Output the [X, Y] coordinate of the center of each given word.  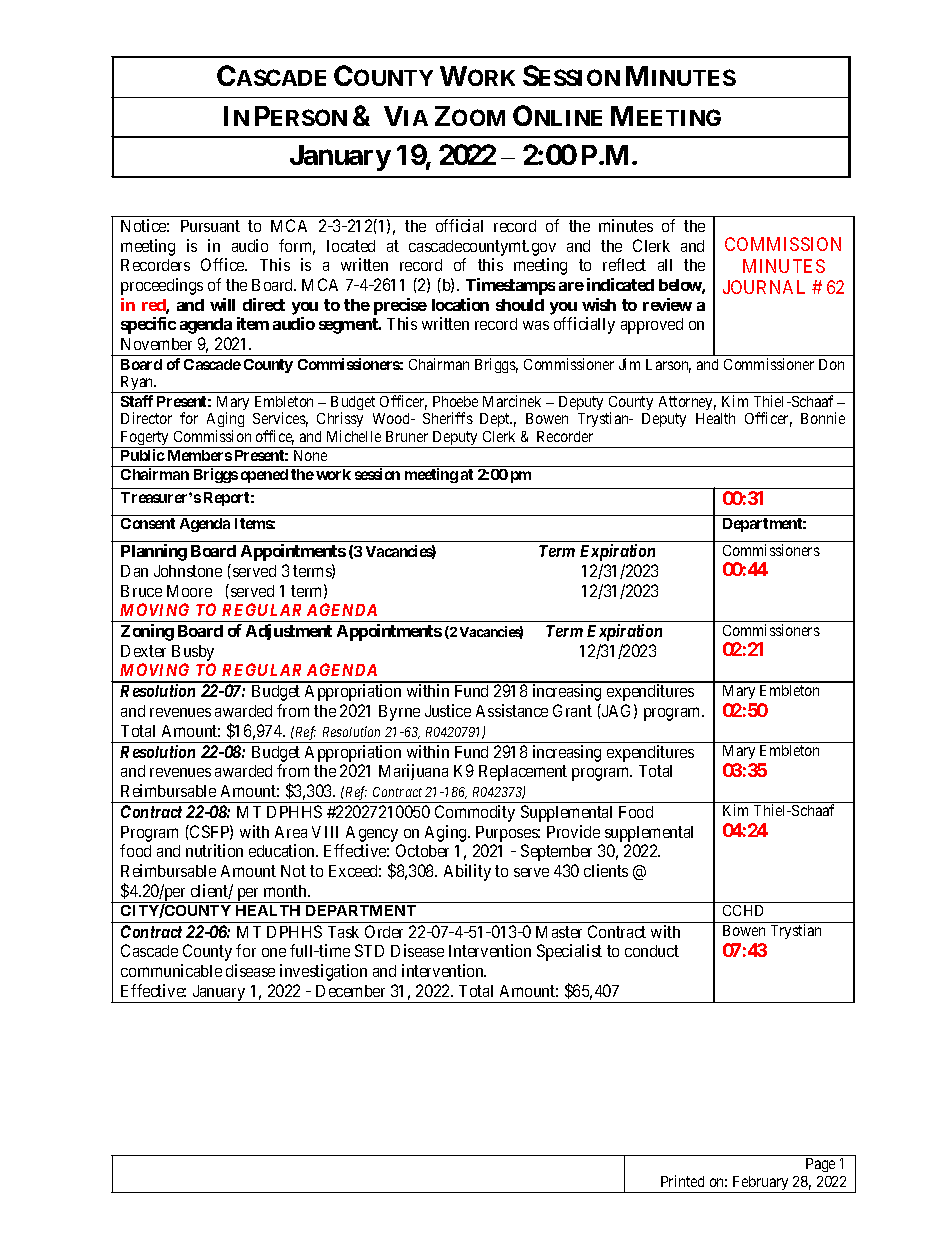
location [460, 304]
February [761, 1184]
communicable [171, 970]
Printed [682, 1181]
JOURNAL [764, 287]
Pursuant [210, 226]
